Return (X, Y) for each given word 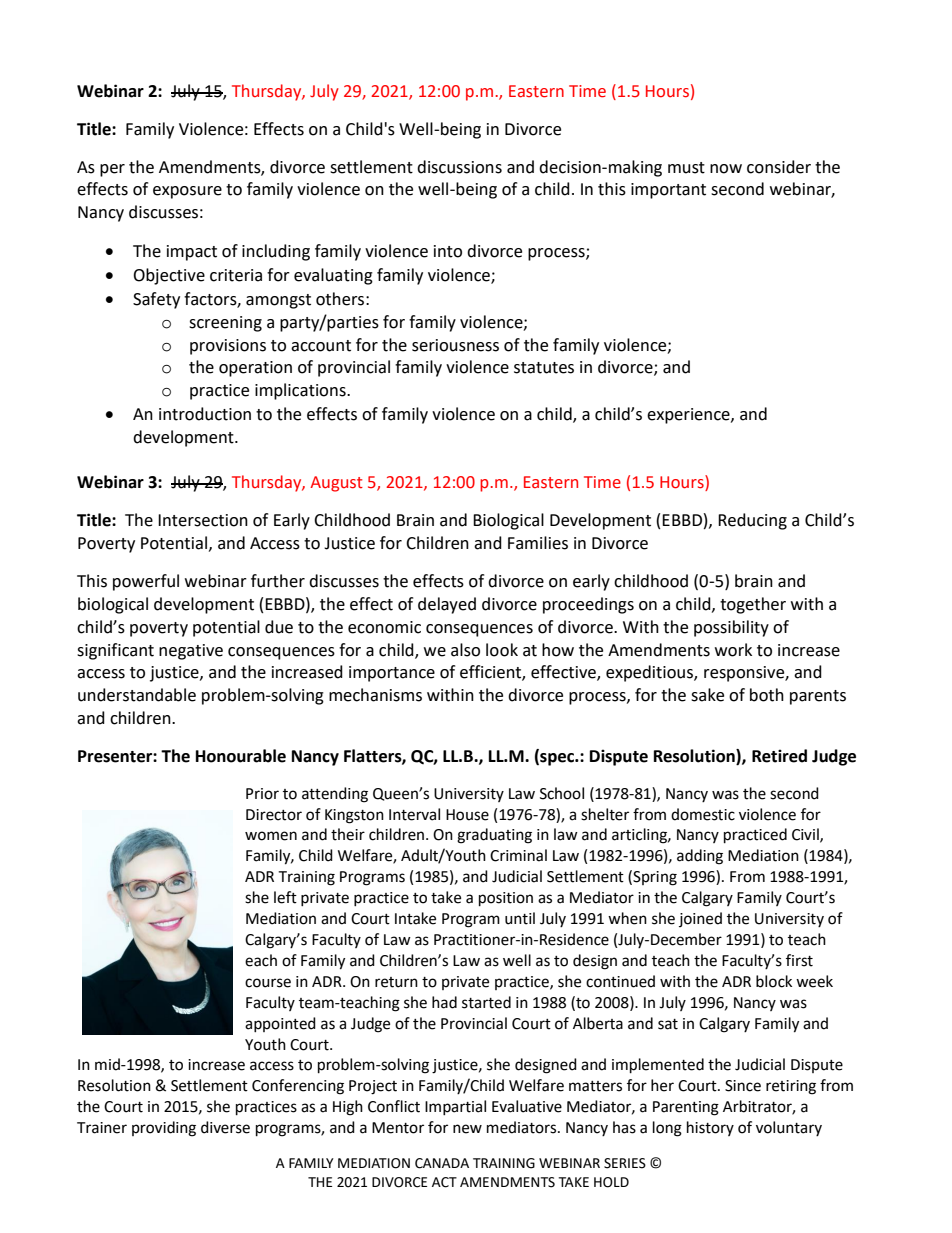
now (726, 169)
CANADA (442, 1163)
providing (164, 1129)
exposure (187, 192)
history (710, 1128)
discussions (459, 167)
